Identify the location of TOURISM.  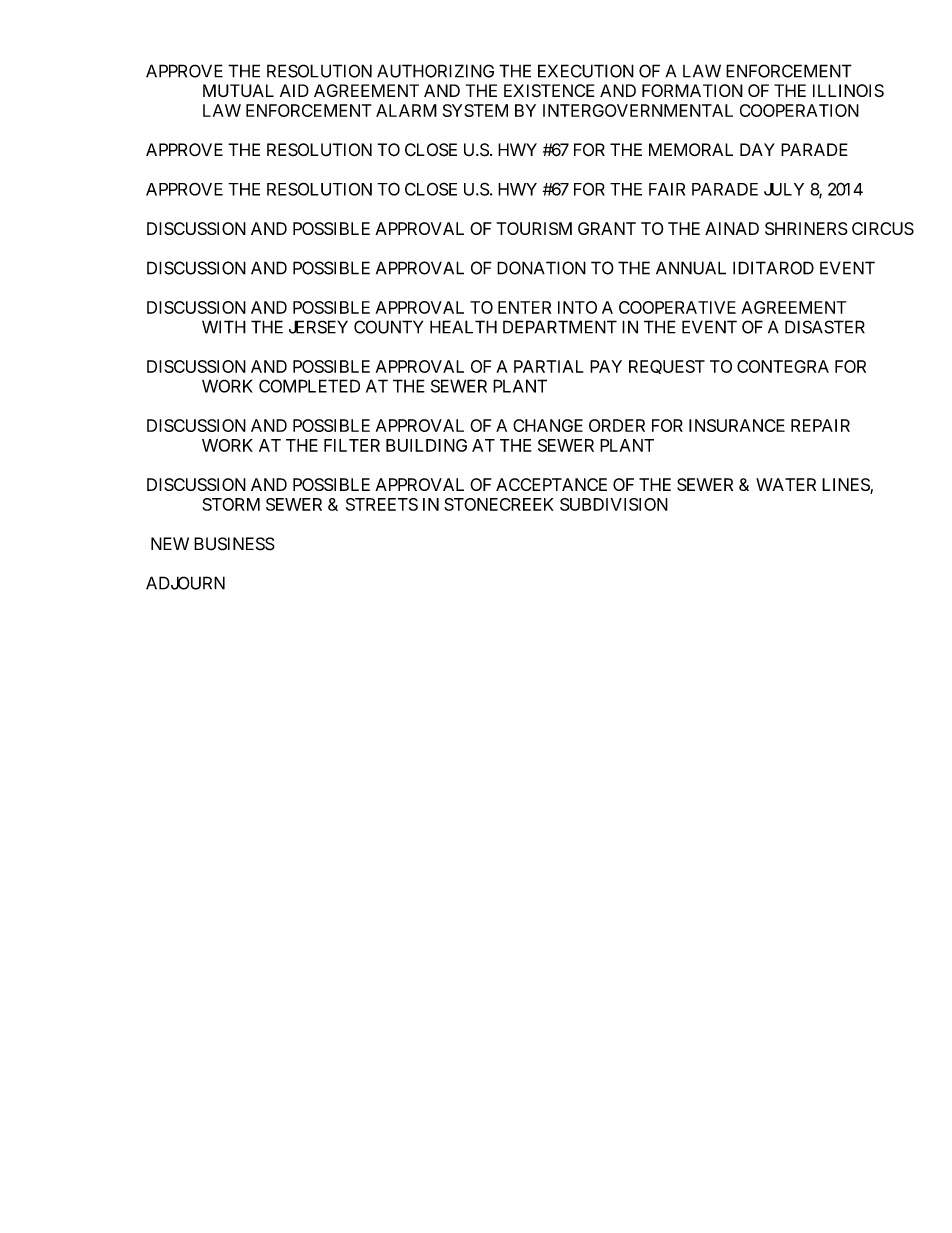
(534, 228).
